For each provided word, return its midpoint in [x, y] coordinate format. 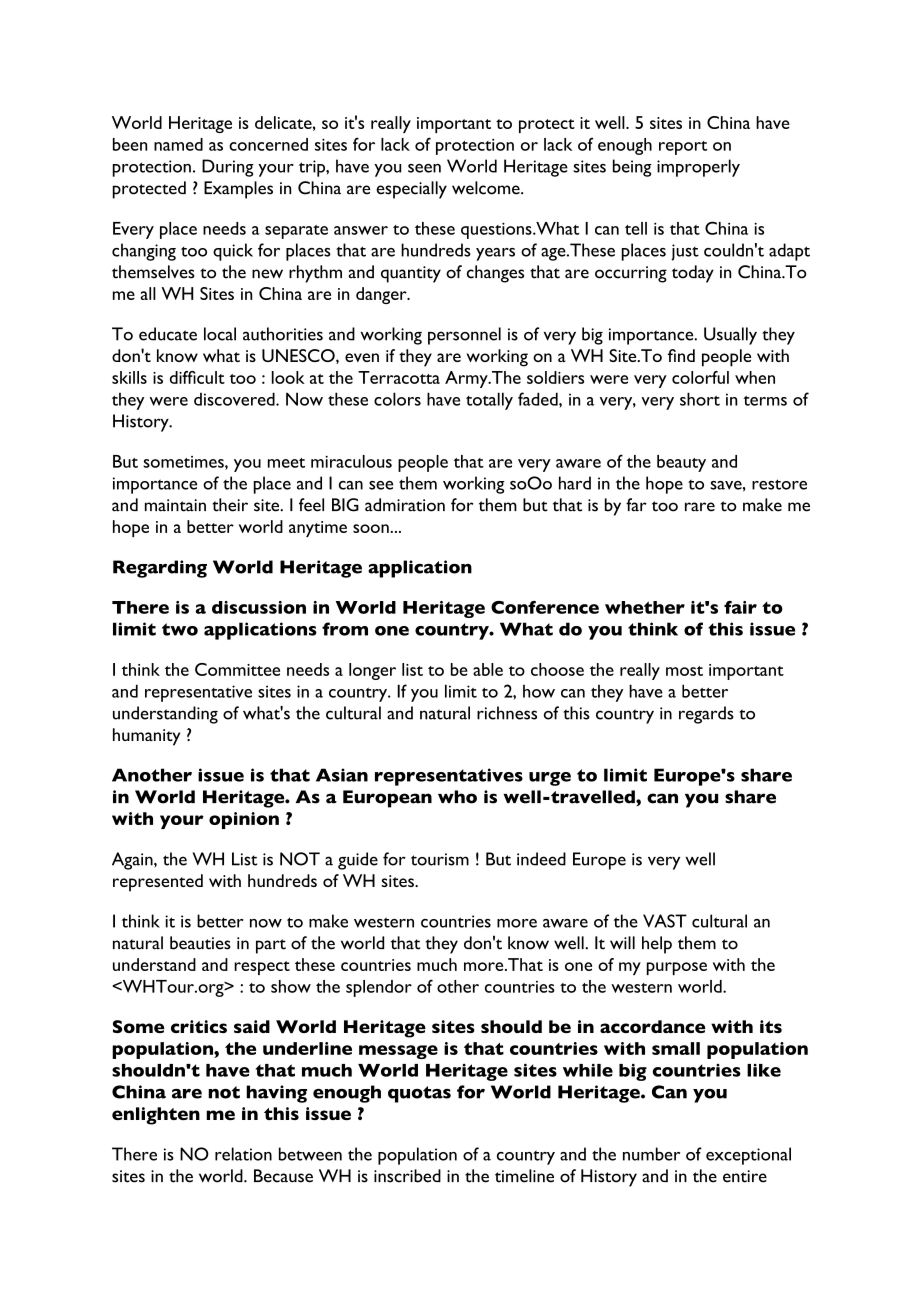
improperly [698, 168]
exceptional [748, 1156]
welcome [487, 188]
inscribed [407, 1176]
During [228, 168]
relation [243, 1154]
